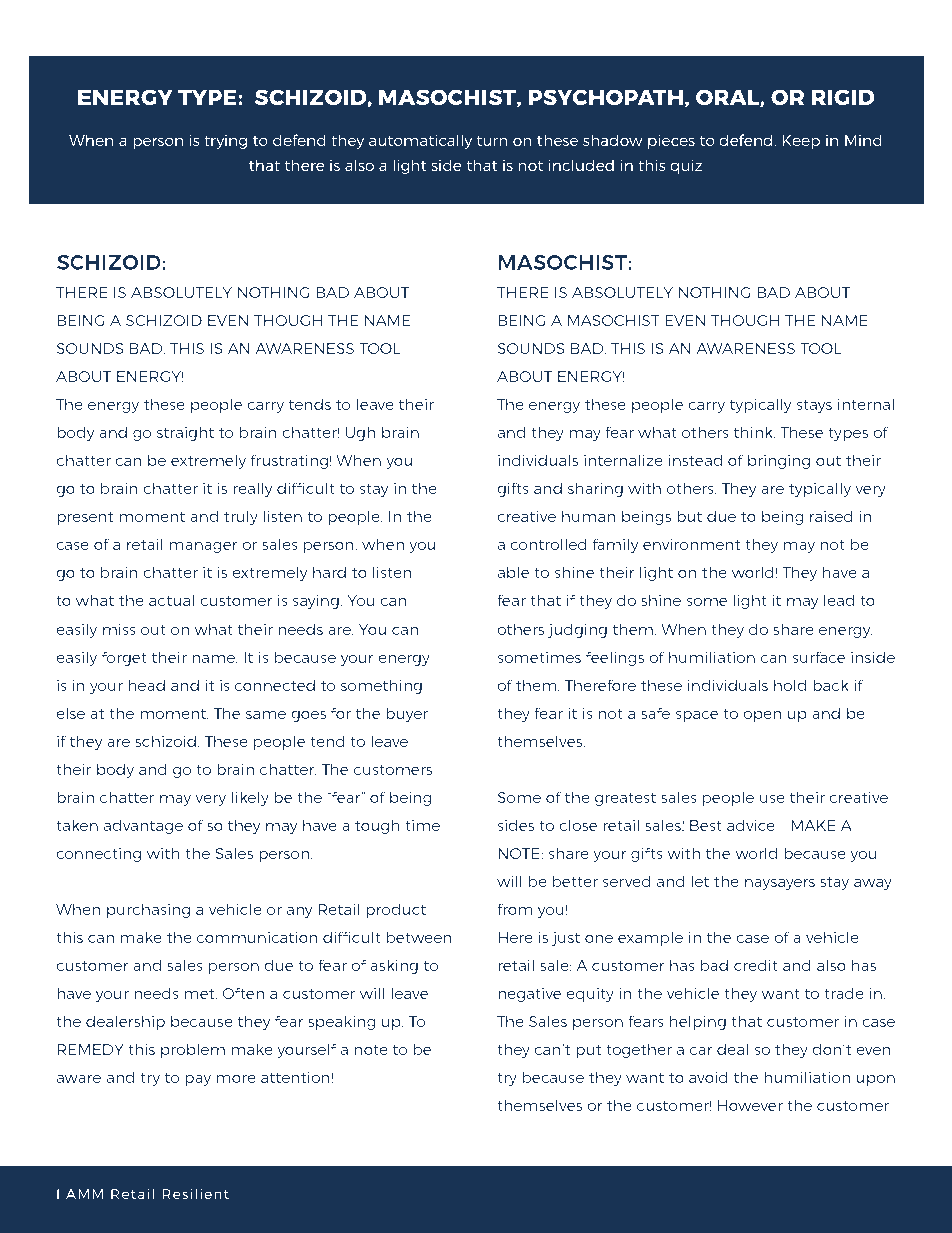 The height and width of the screenshot is (1233, 952). I want to click on sharing, so click(595, 489).
